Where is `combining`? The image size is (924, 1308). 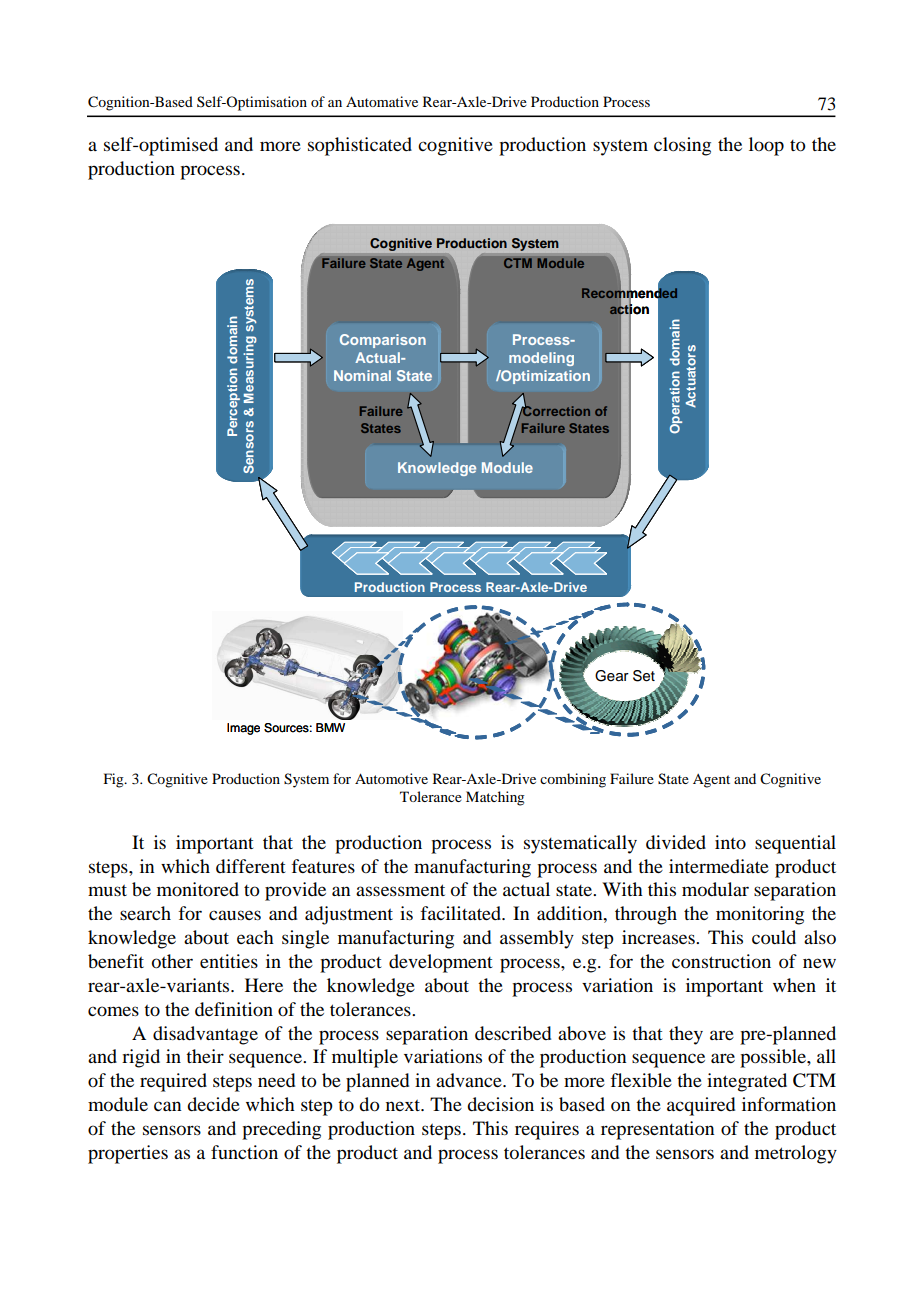
combining is located at coordinates (573, 780).
